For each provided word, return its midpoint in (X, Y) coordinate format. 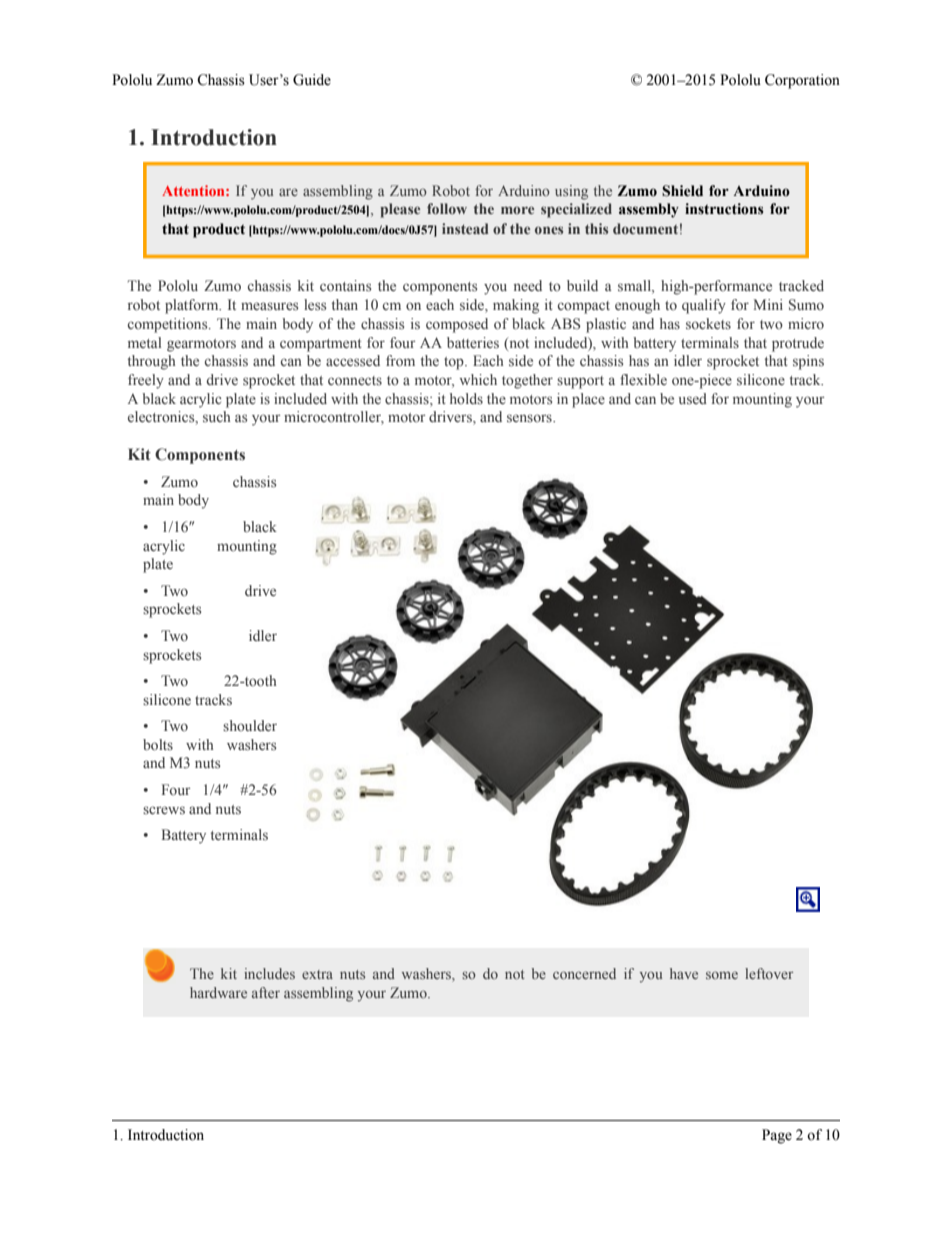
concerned (584, 973)
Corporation (802, 81)
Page (777, 1136)
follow (447, 208)
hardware (218, 992)
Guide (312, 80)
